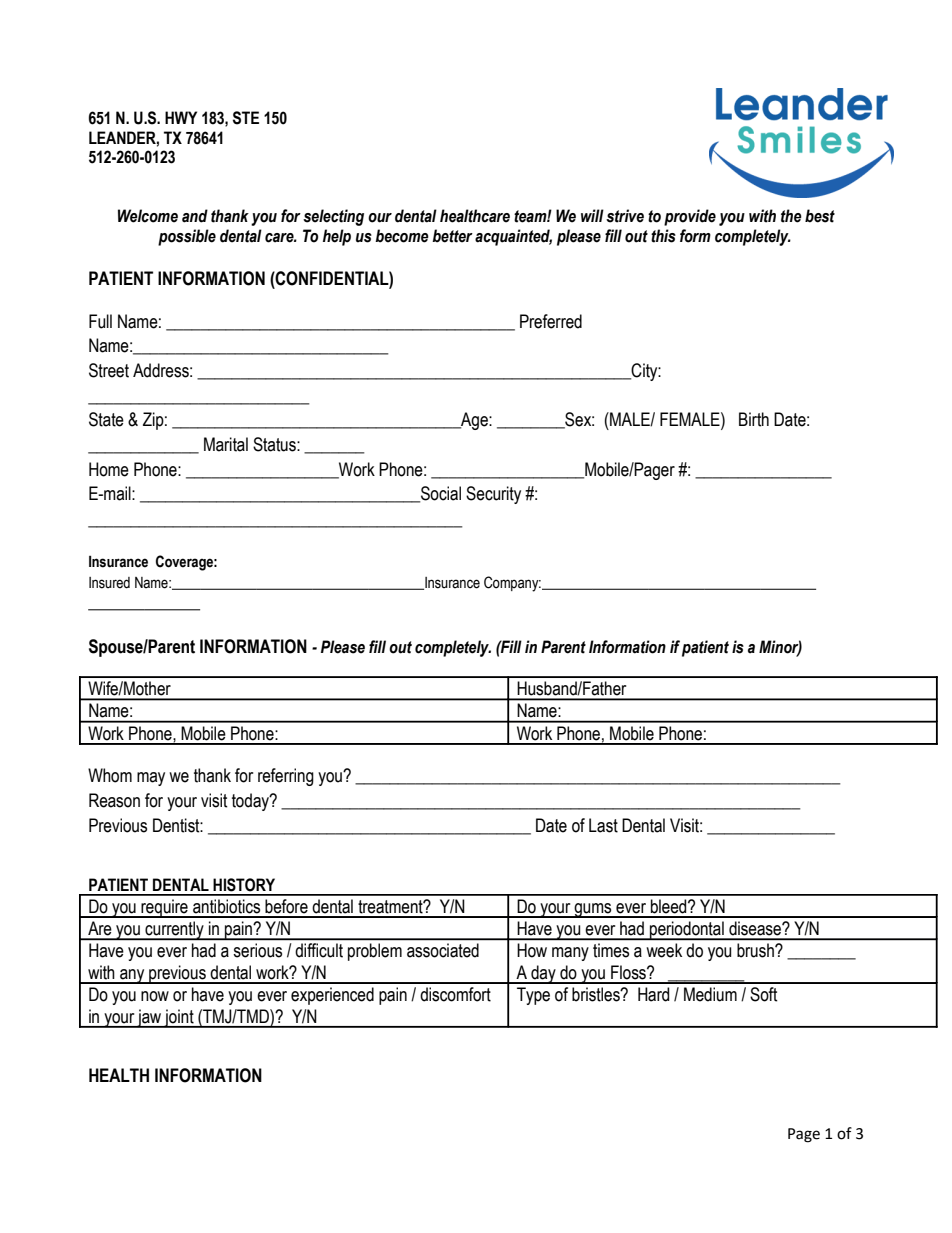 The height and width of the screenshot is (1233, 952). Describe the element at coordinates (603, 825) in the screenshot. I see `Last` at that location.
